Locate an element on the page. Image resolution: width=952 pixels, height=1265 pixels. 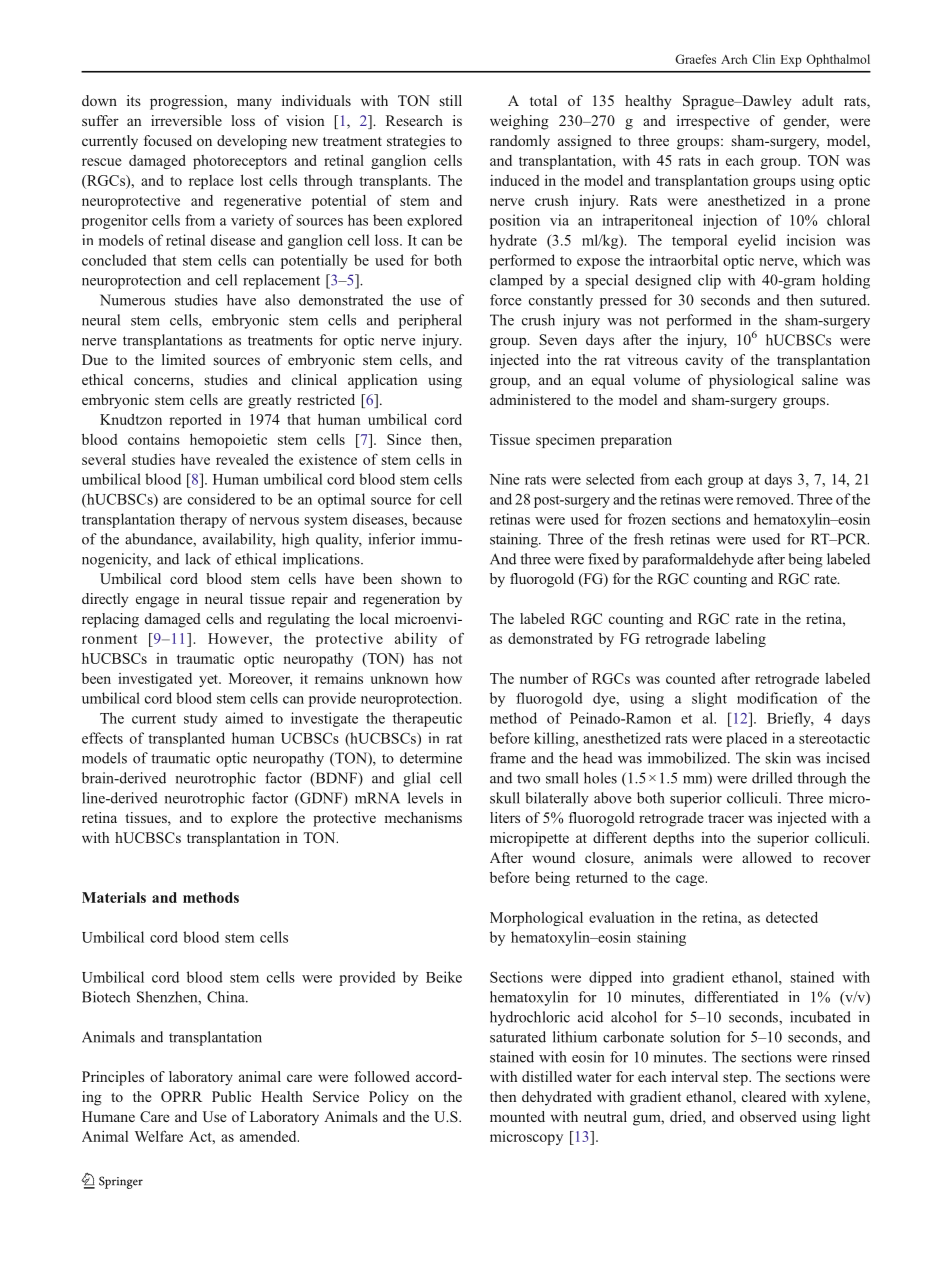
skull is located at coordinates (505, 798).
